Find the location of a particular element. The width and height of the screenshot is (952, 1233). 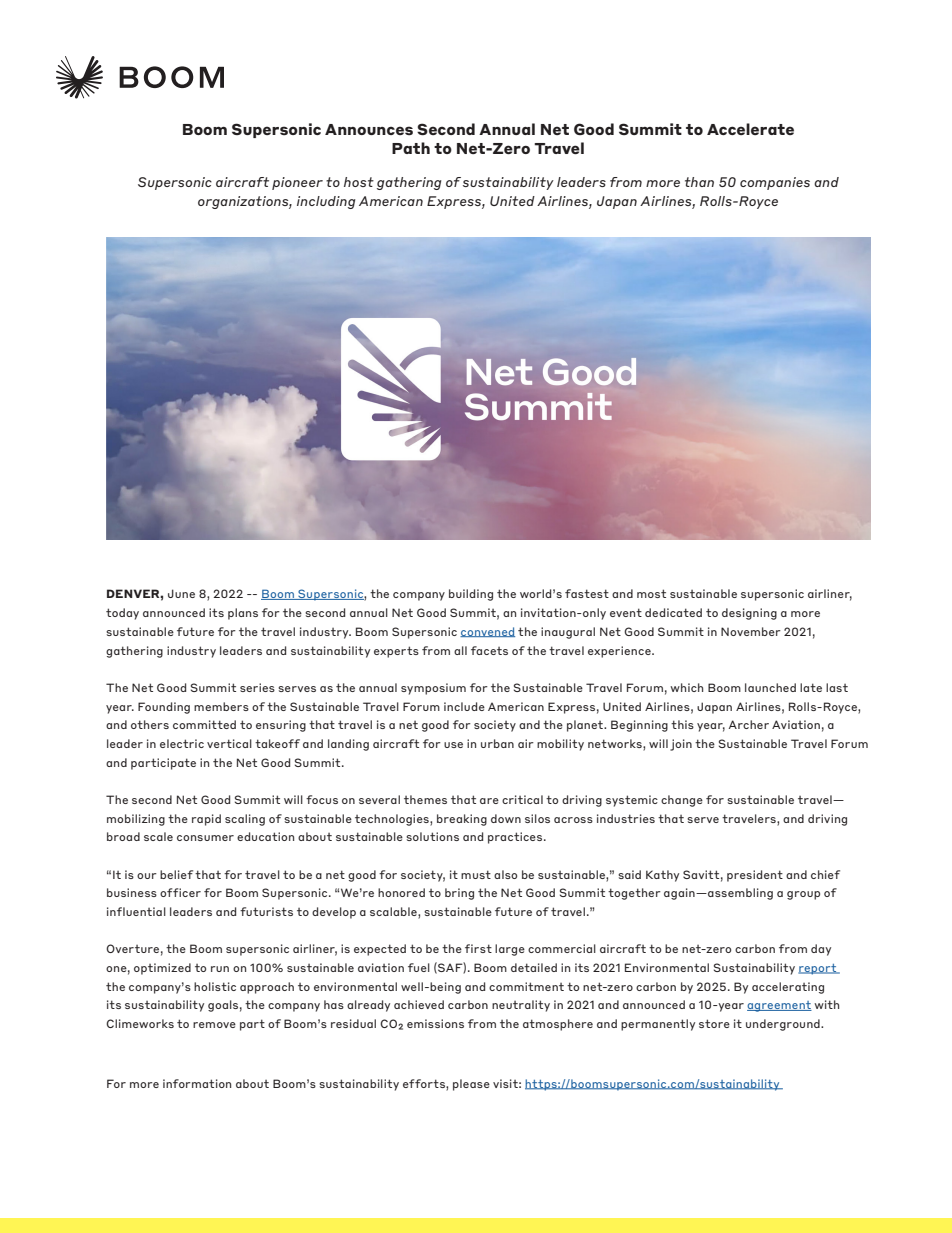

designing is located at coordinates (749, 614).
